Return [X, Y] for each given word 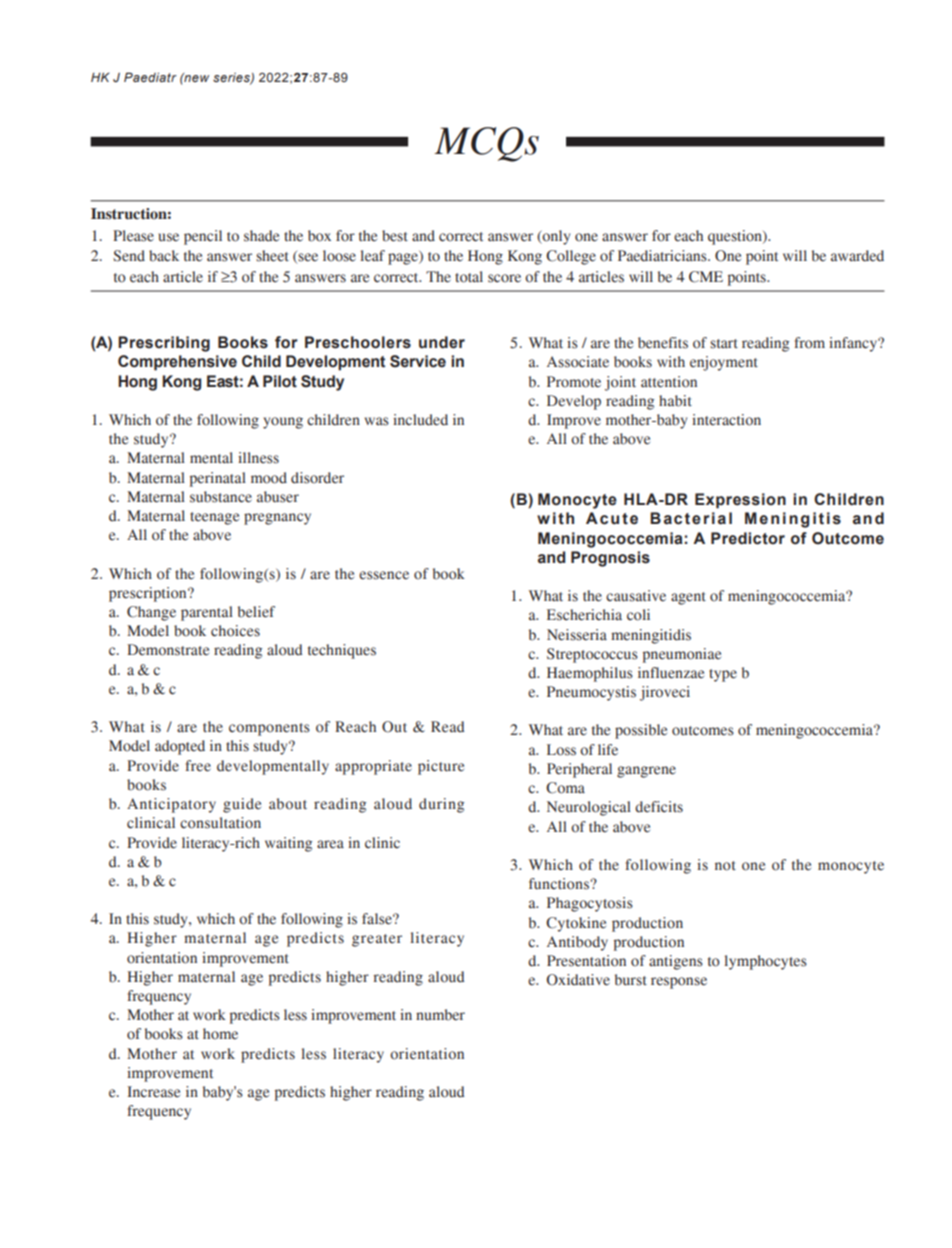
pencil [203, 237]
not [725, 866]
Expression [740, 501]
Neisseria [577, 635]
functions [560, 884]
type [723, 675]
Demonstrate [168, 650]
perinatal [218, 479]
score [504, 278]
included [420, 420]
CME [706, 277]
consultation [220, 823]
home [220, 1034]
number [440, 1015]
